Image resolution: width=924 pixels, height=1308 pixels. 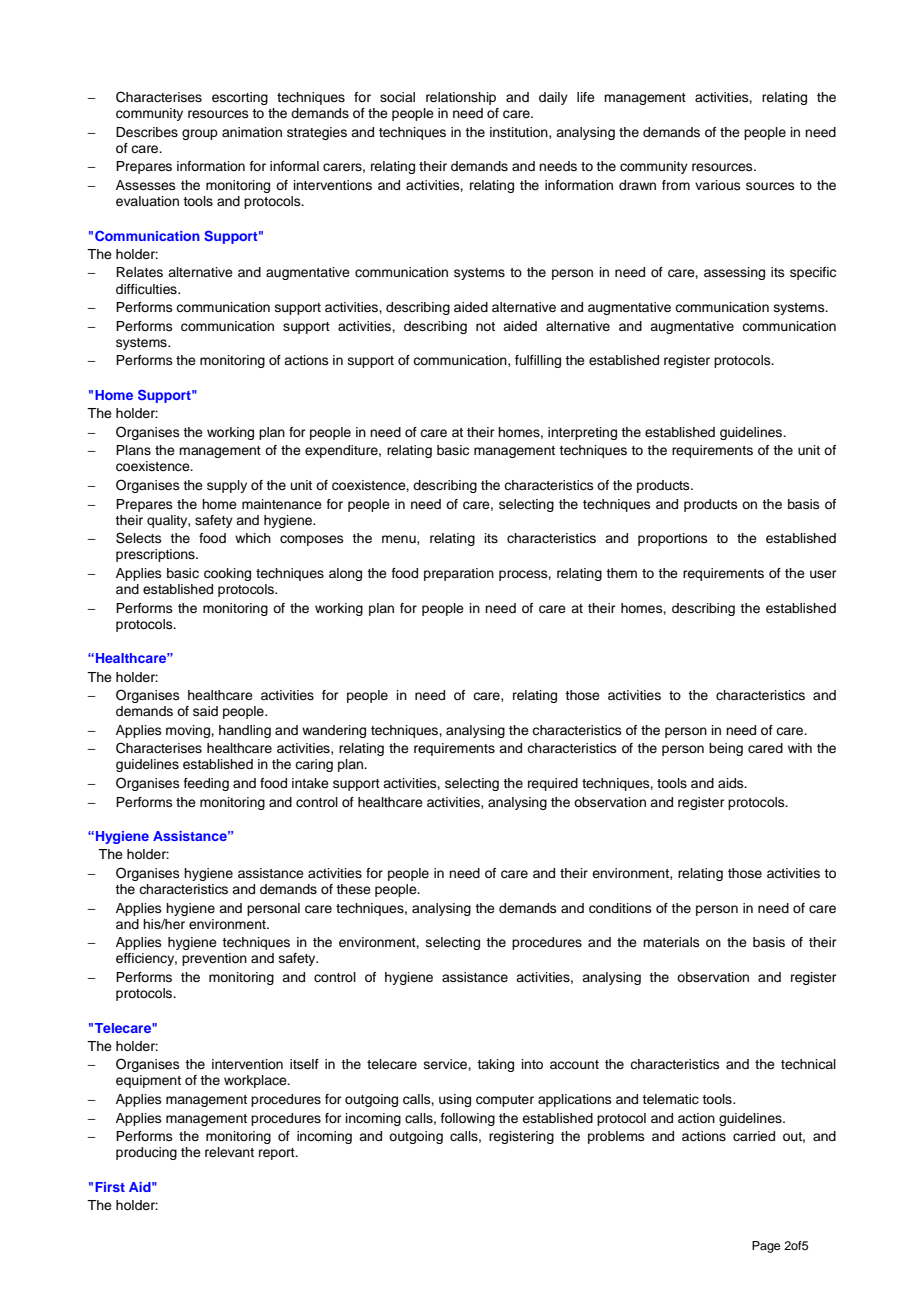 What do you see at coordinates (726, 749) in the screenshot?
I see `being` at bounding box center [726, 749].
